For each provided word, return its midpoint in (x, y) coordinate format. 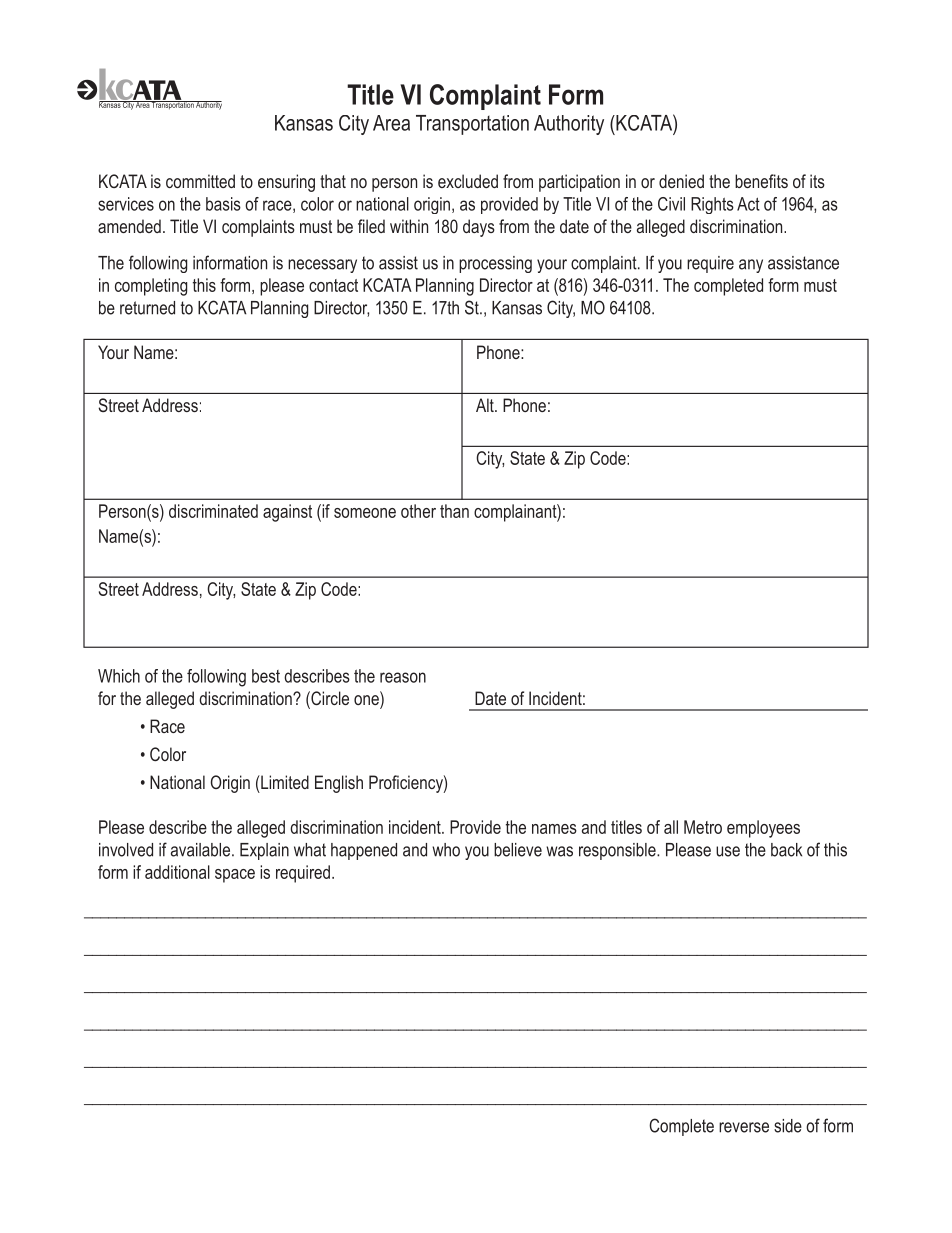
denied (681, 181)
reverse (744, 1127)
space (235, 876)
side (788, 1126)
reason (403, 677)
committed (200, 181)
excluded (468, 181)
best (266, 676)
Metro (703, 827)
